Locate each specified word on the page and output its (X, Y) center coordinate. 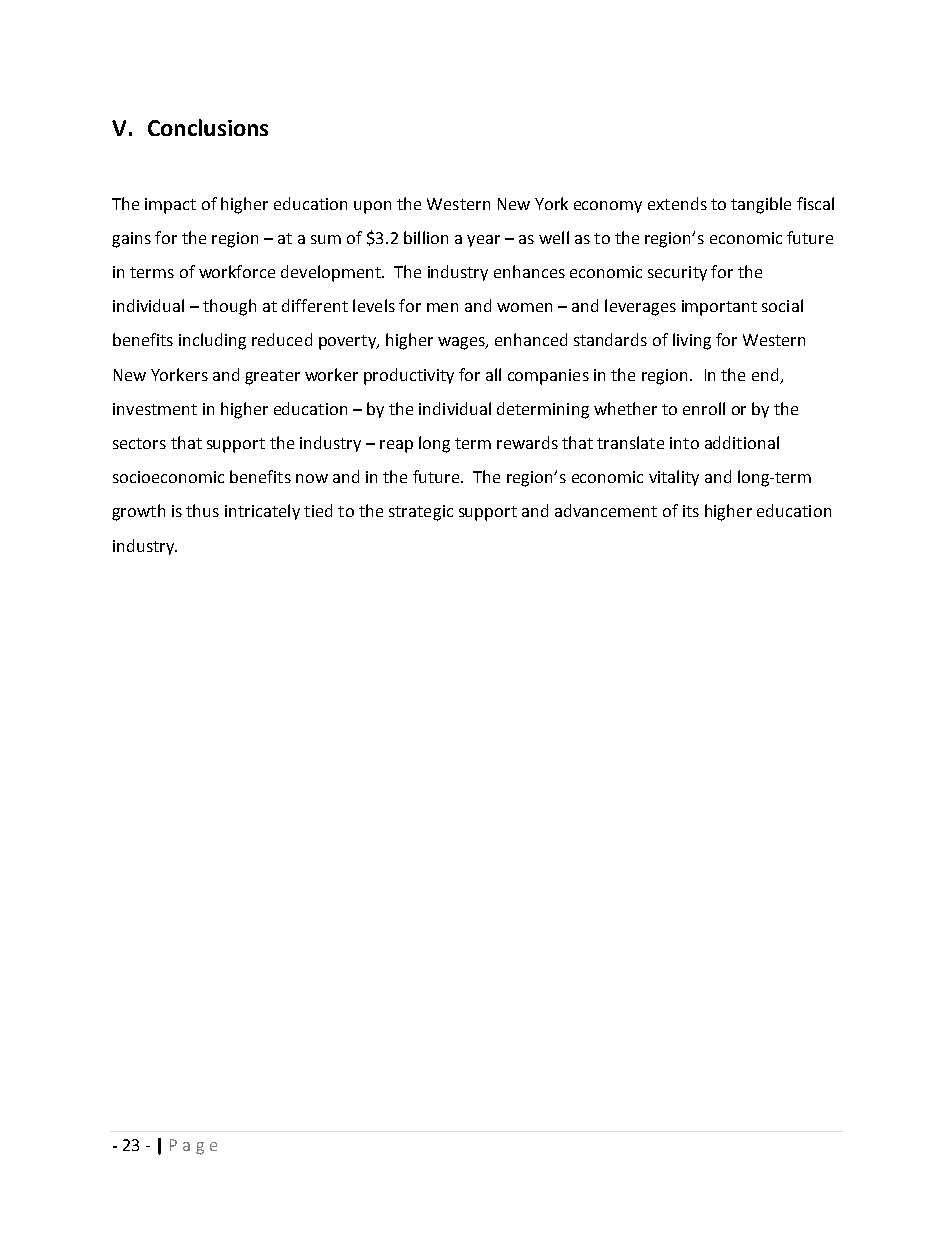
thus (202, 510)
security (677, 273)
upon (372, 207)
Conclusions (208, 127)
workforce (237, 271)
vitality (674, 478)
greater (272, 377)
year (483, 241)
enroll (704, 408)
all (493, 374)
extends (677, 203)
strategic (421, 513)
